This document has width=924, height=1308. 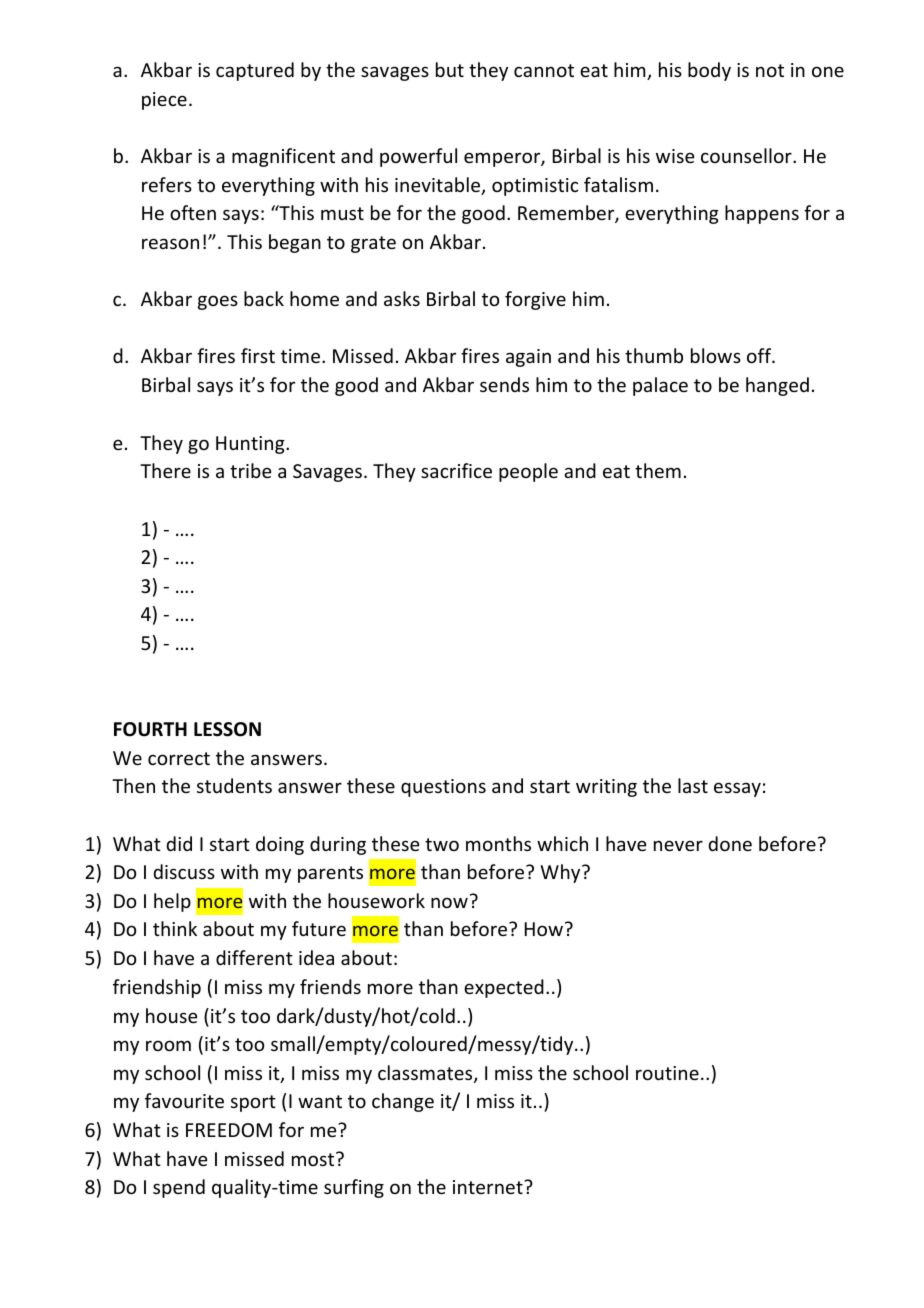 I want to click on students, so click(x=234, y=785).
